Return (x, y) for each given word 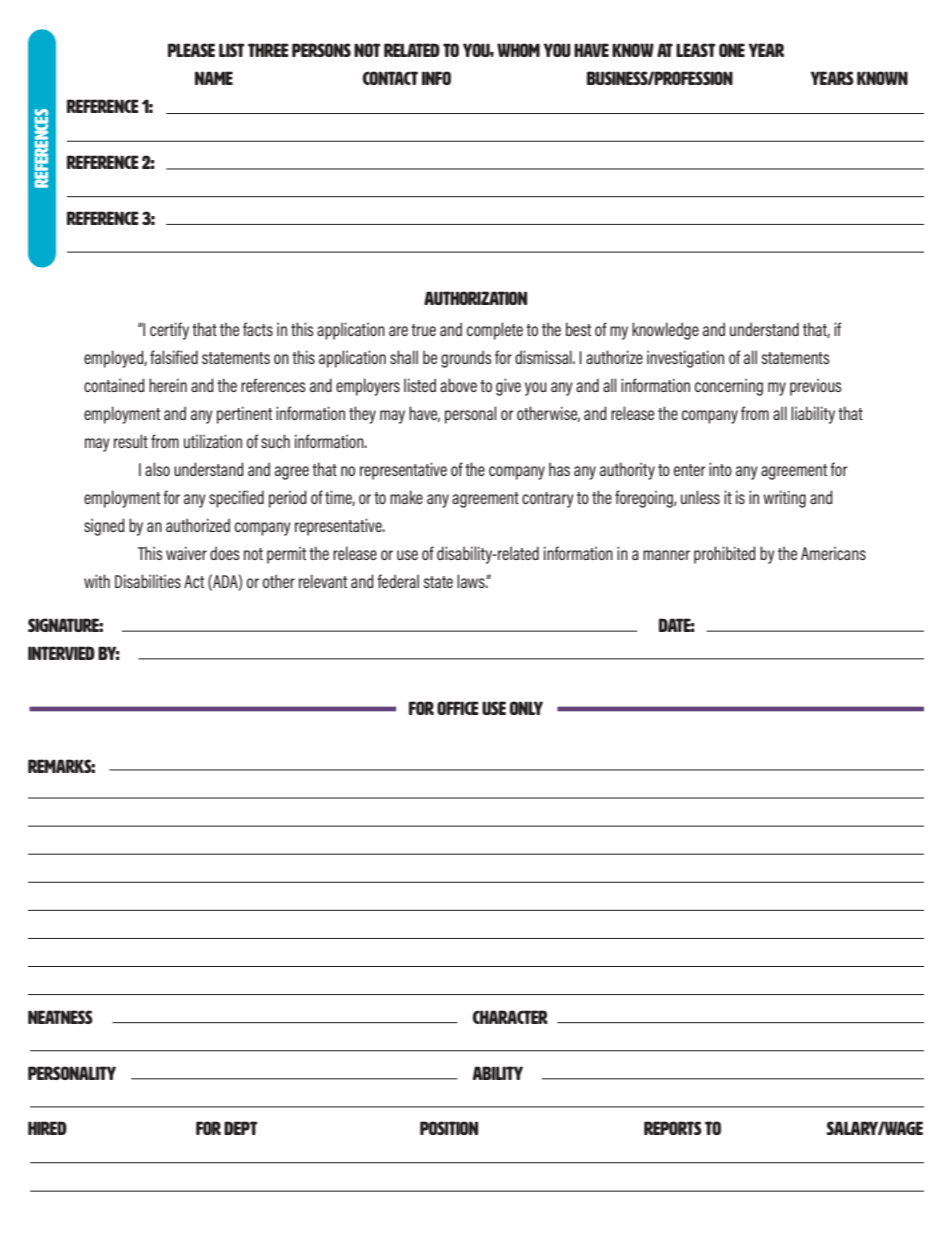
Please (191, 50)
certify (169, 331)
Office (458, 708)
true (423, 330)
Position (449, 1128)
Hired (47, 1128)
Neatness (60, 1017)
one (732, 50)
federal (398, 581)
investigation (685, 359)
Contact (390, 78)
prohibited (725, 555)
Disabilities (148, 581)
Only (526, 708)
